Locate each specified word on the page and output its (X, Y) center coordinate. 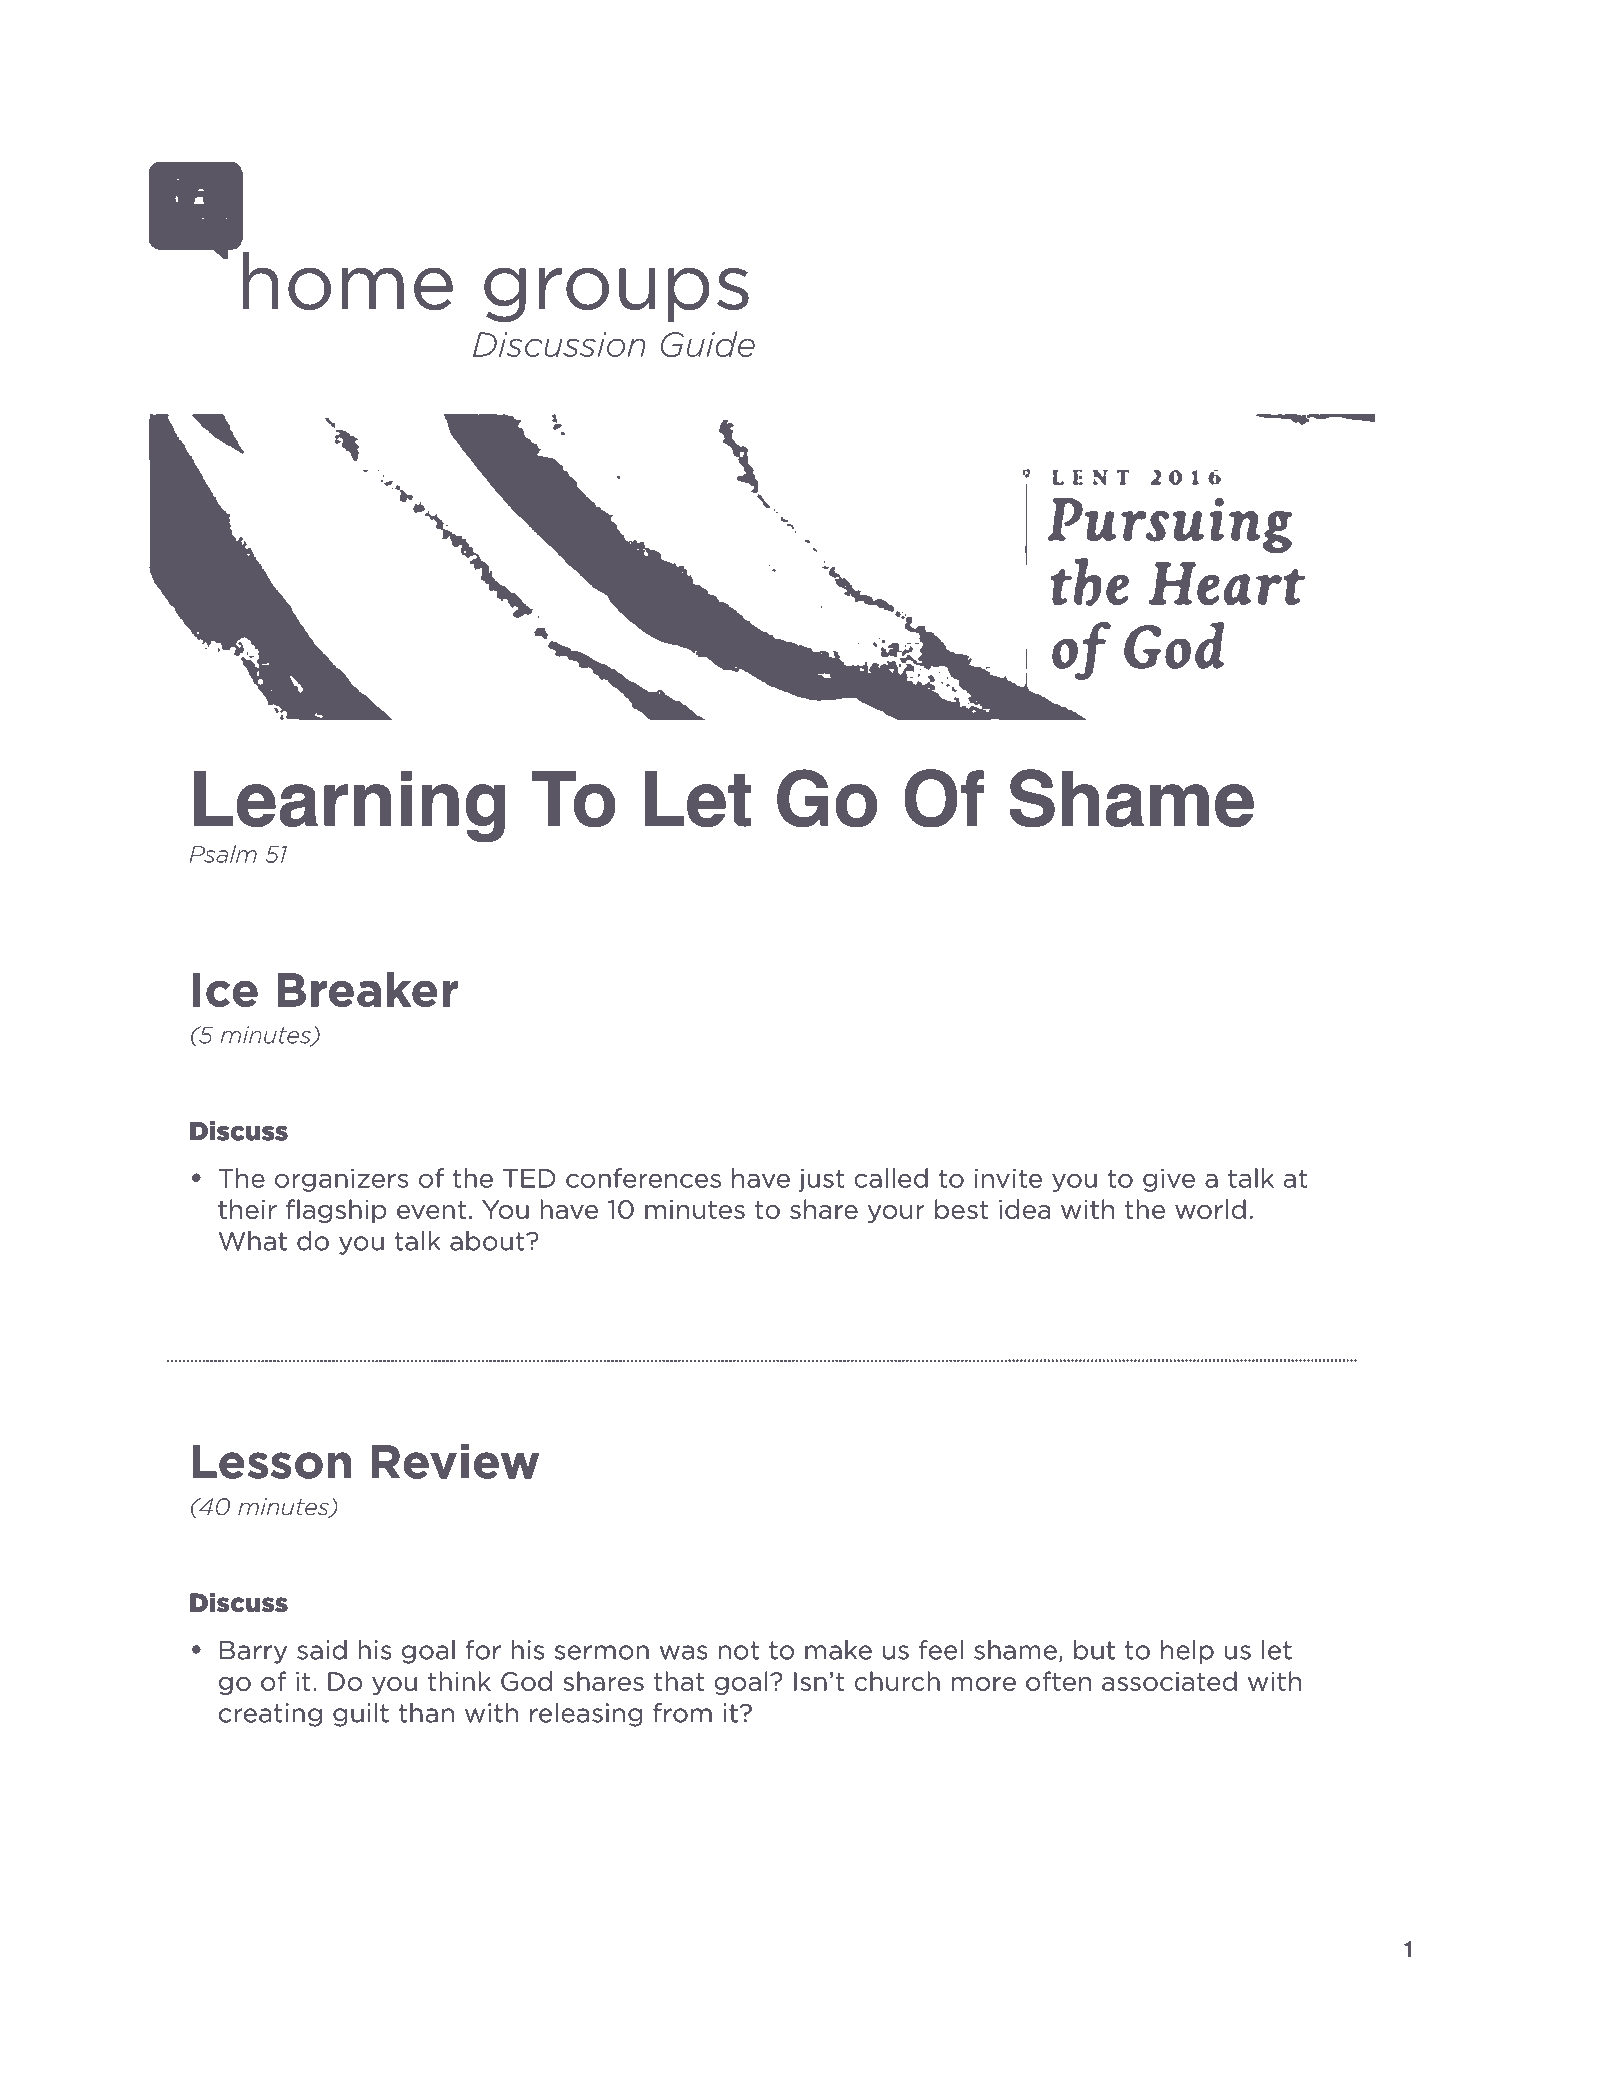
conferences (643, 1178)
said (322, 1650)
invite (1008, 1178)
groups (616, 294)
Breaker (367, 989)
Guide (708, 344)
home (347, 281)
